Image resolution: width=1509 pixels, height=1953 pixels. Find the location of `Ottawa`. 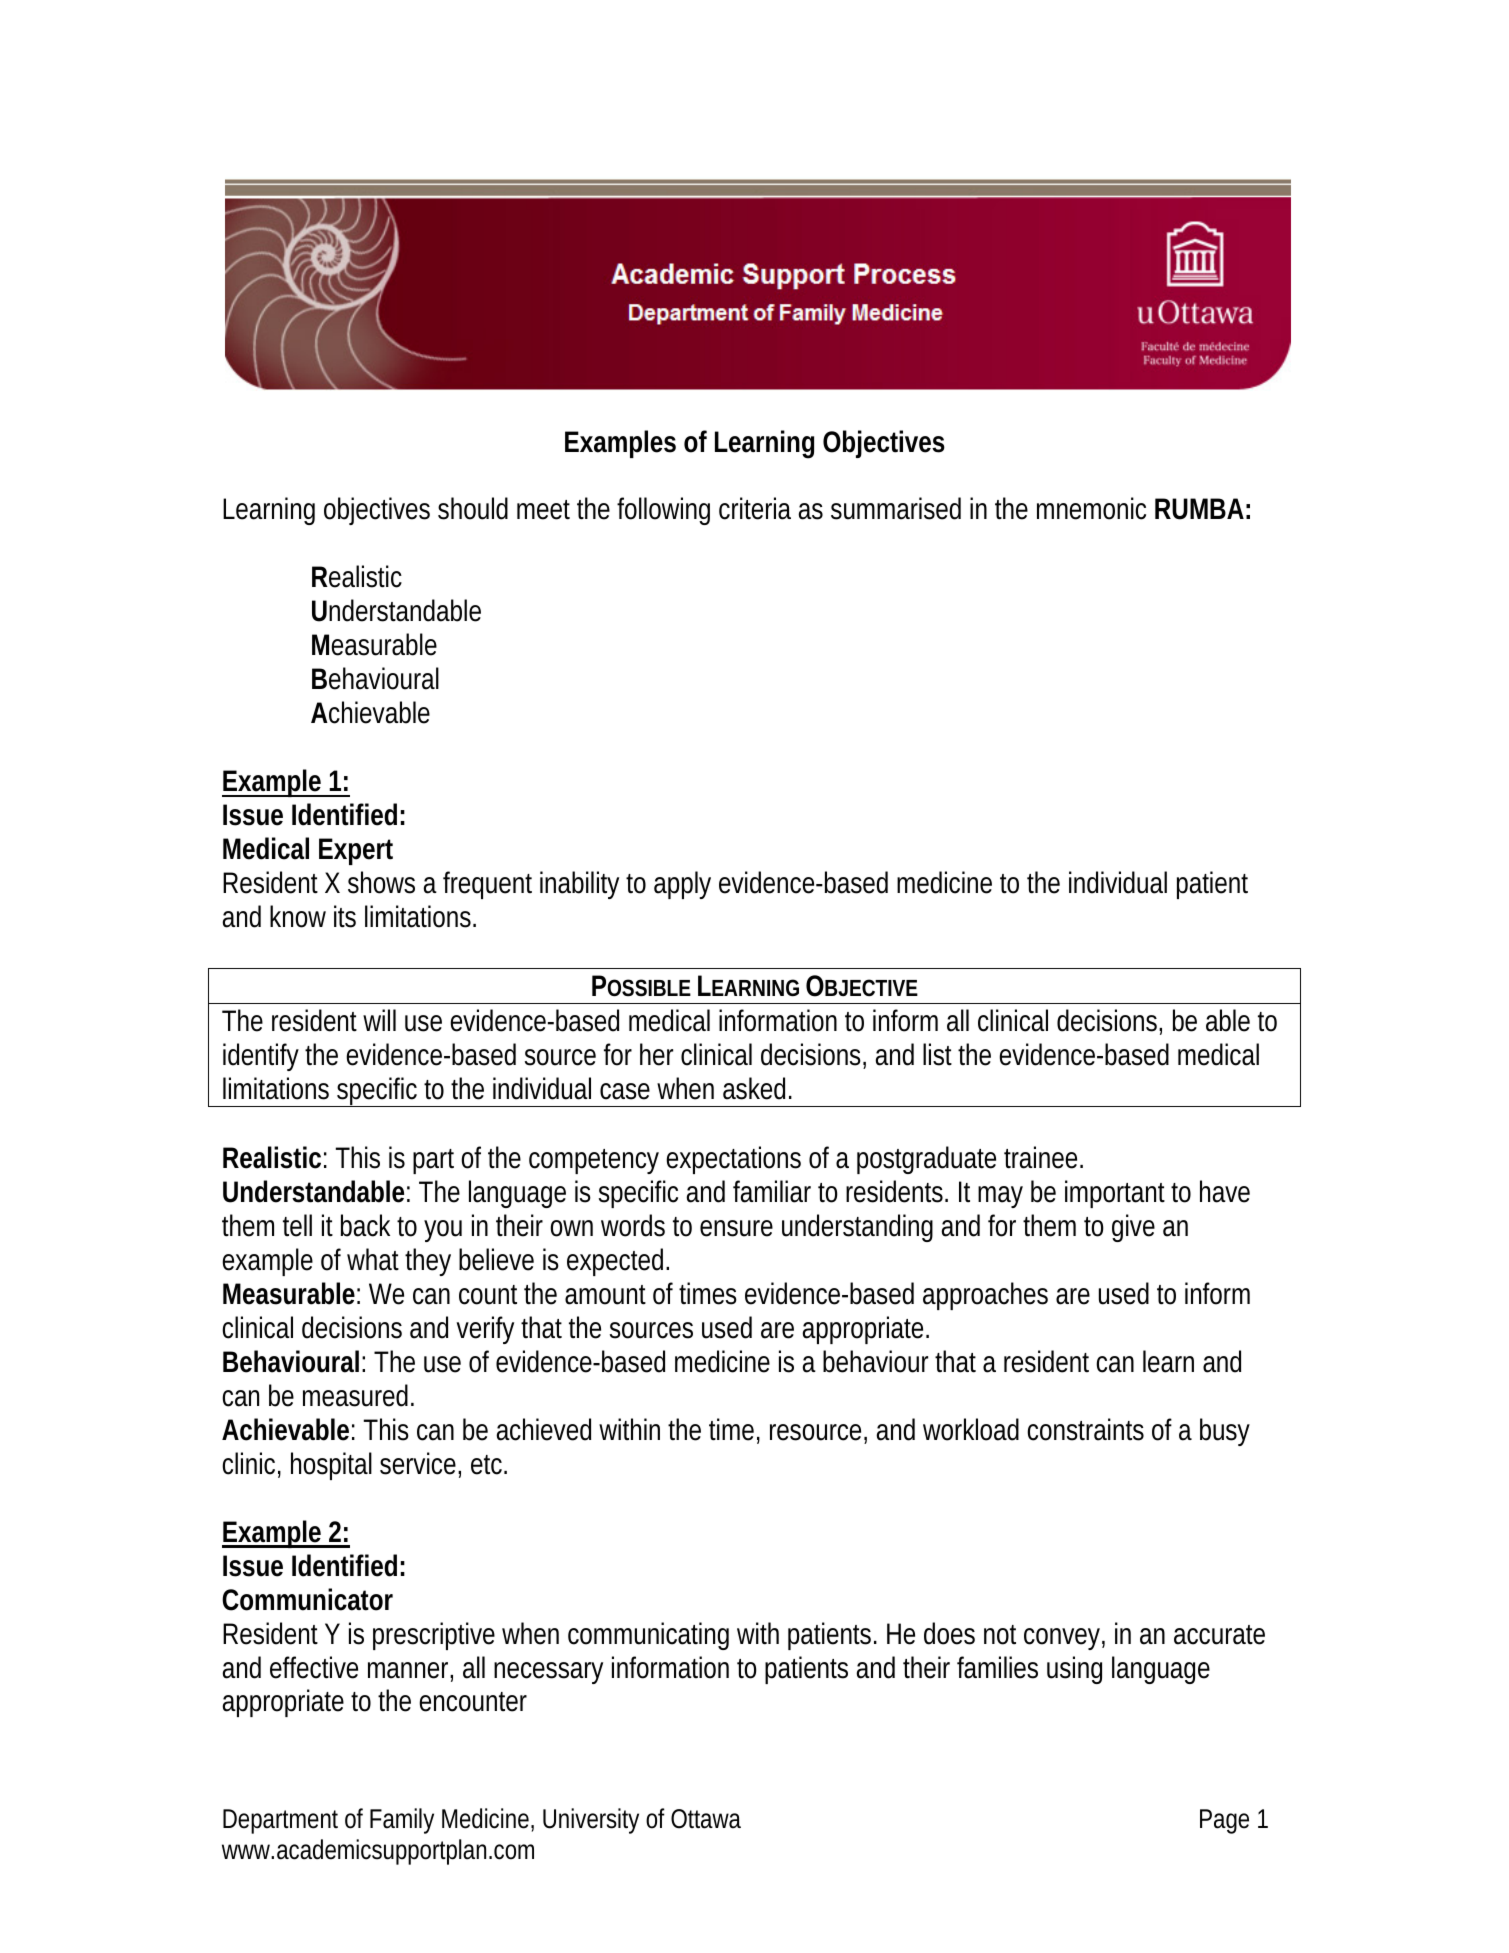

Ottawa is located at coordinates (706, 1819).
